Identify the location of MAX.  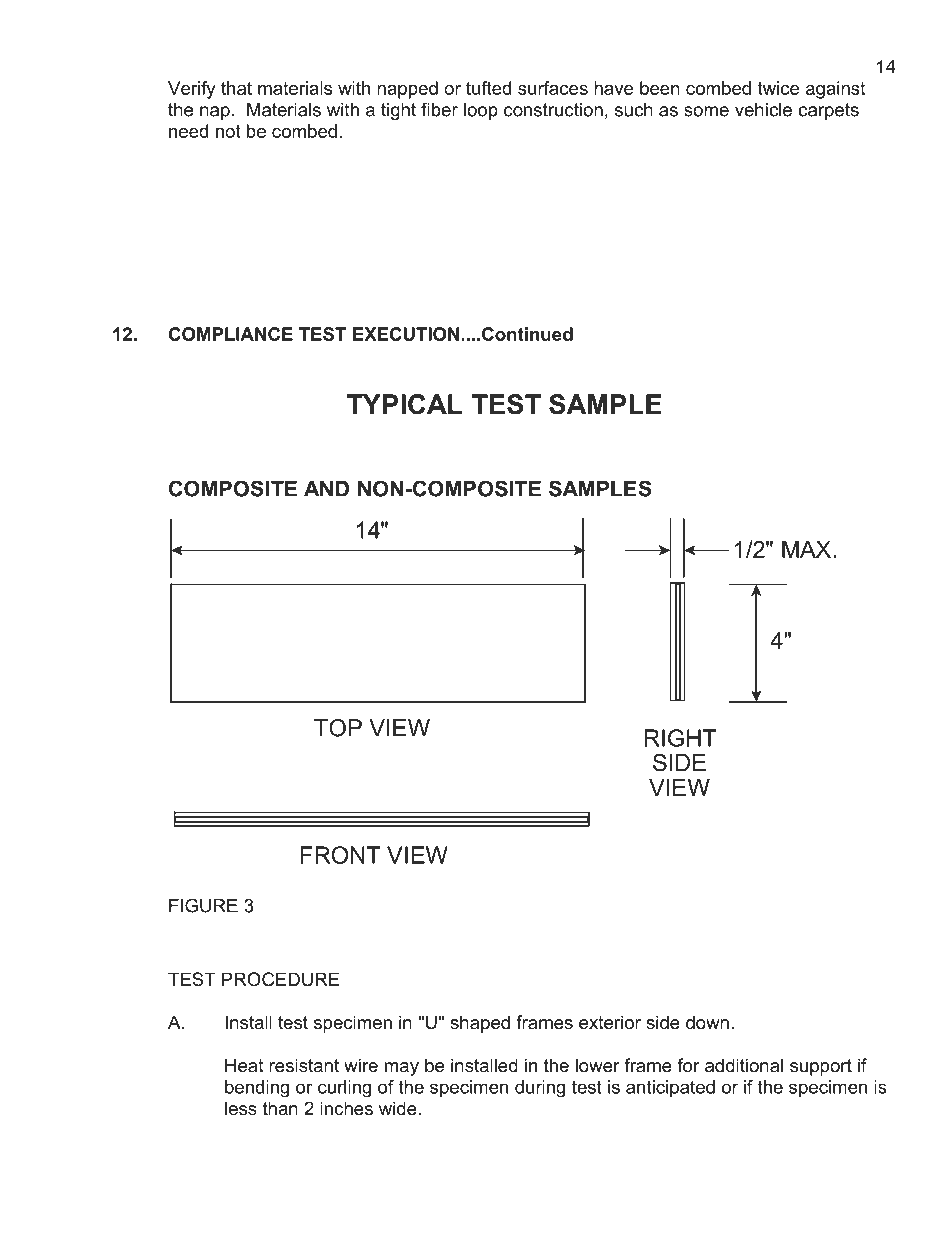
(806, 549).
